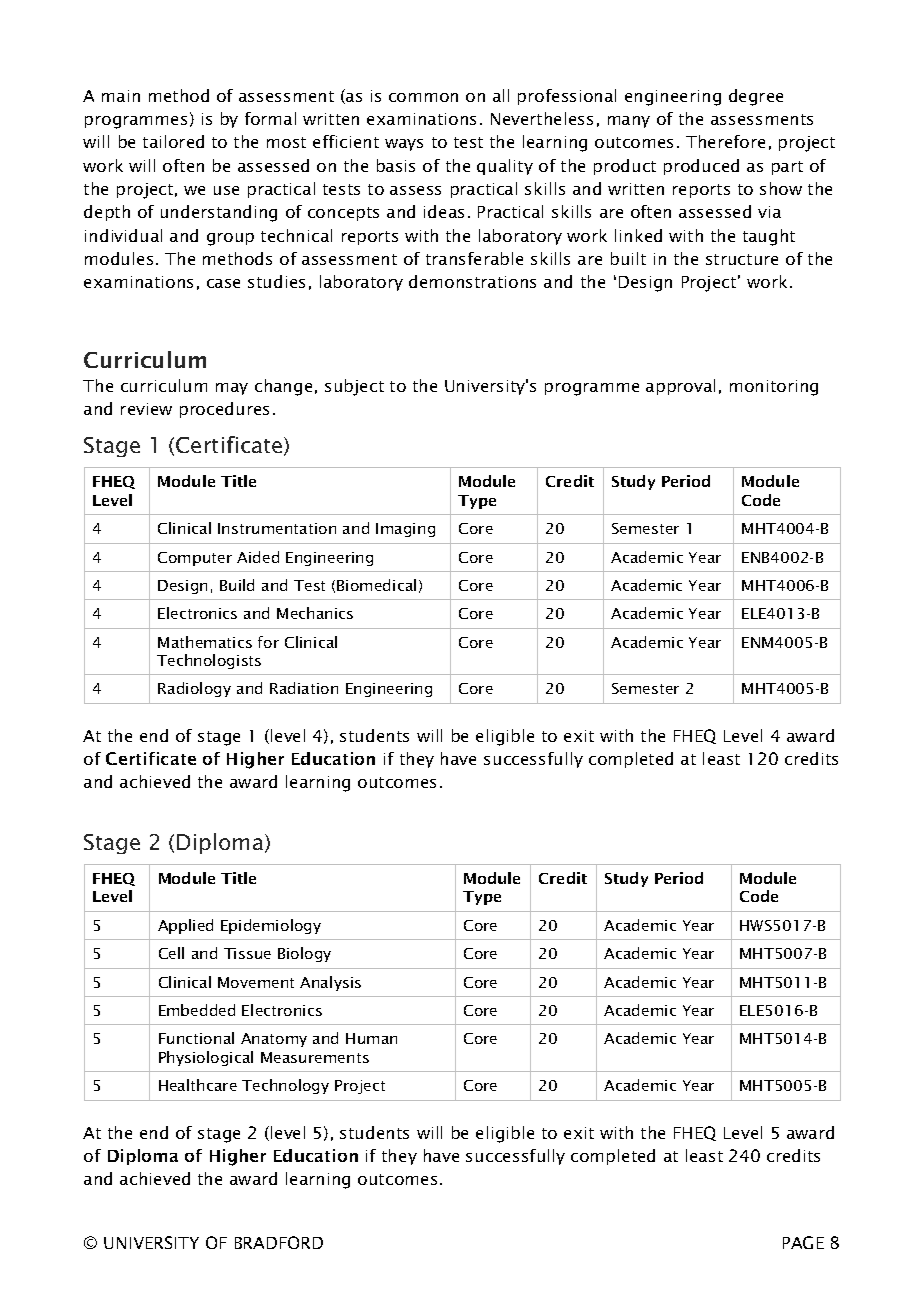  I want to click on Human, so click(371, 1038).
